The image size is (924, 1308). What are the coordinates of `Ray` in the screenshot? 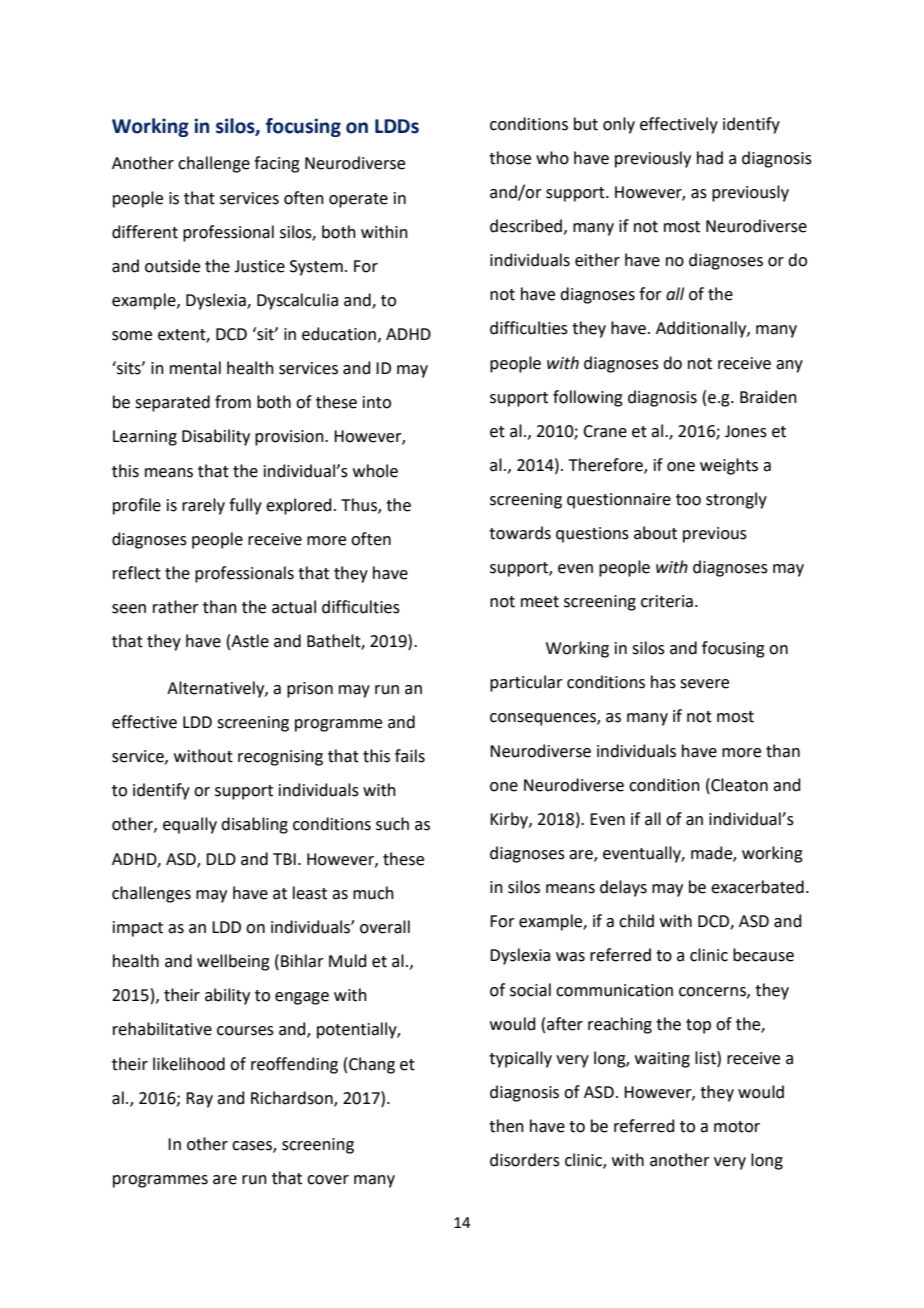 It's located at (199, 1100).
